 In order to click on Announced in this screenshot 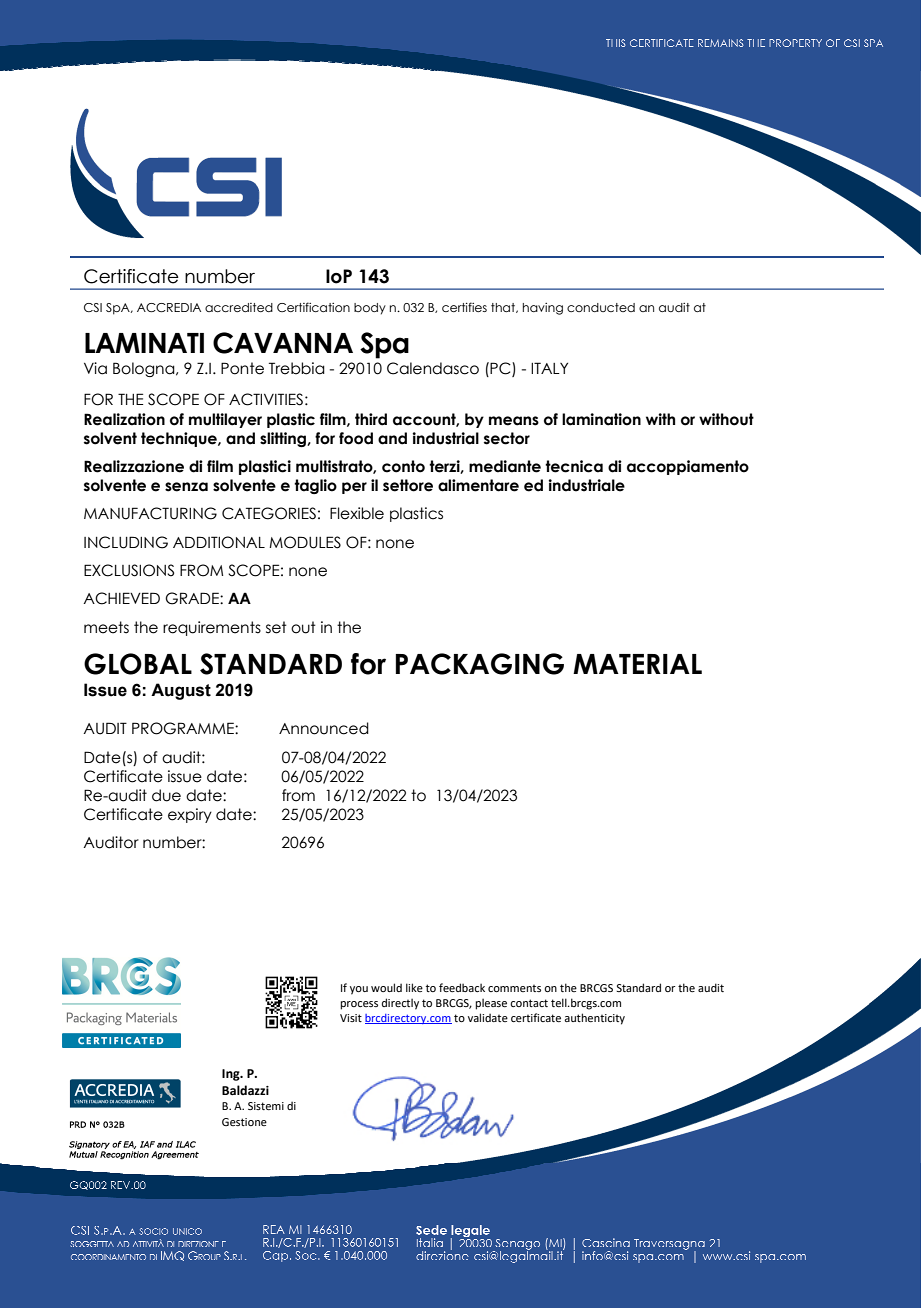, I will do `click(324, 728)`.
